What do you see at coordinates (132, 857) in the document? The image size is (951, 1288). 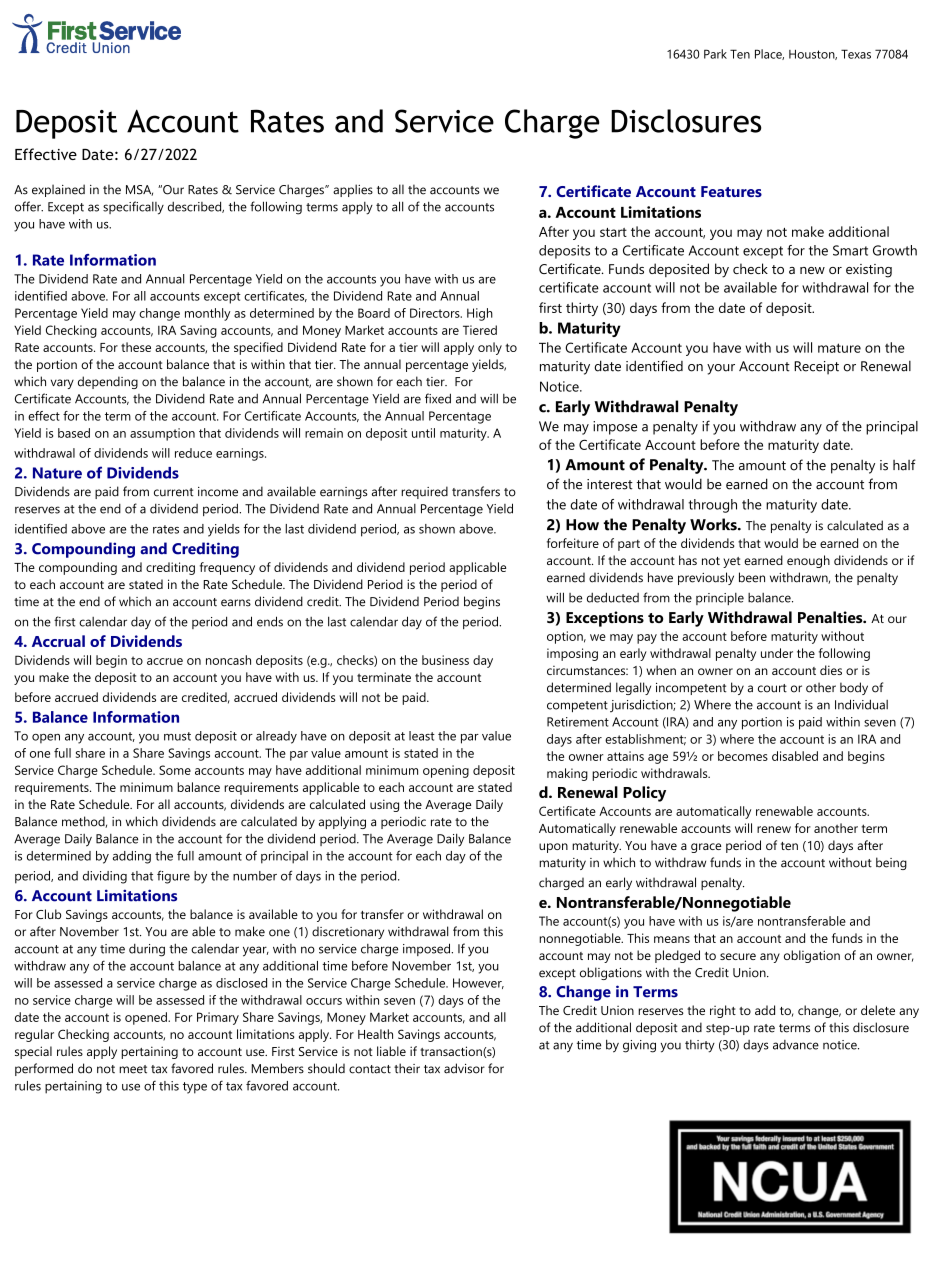 I see `adding` at bounding box center [132, 857].
